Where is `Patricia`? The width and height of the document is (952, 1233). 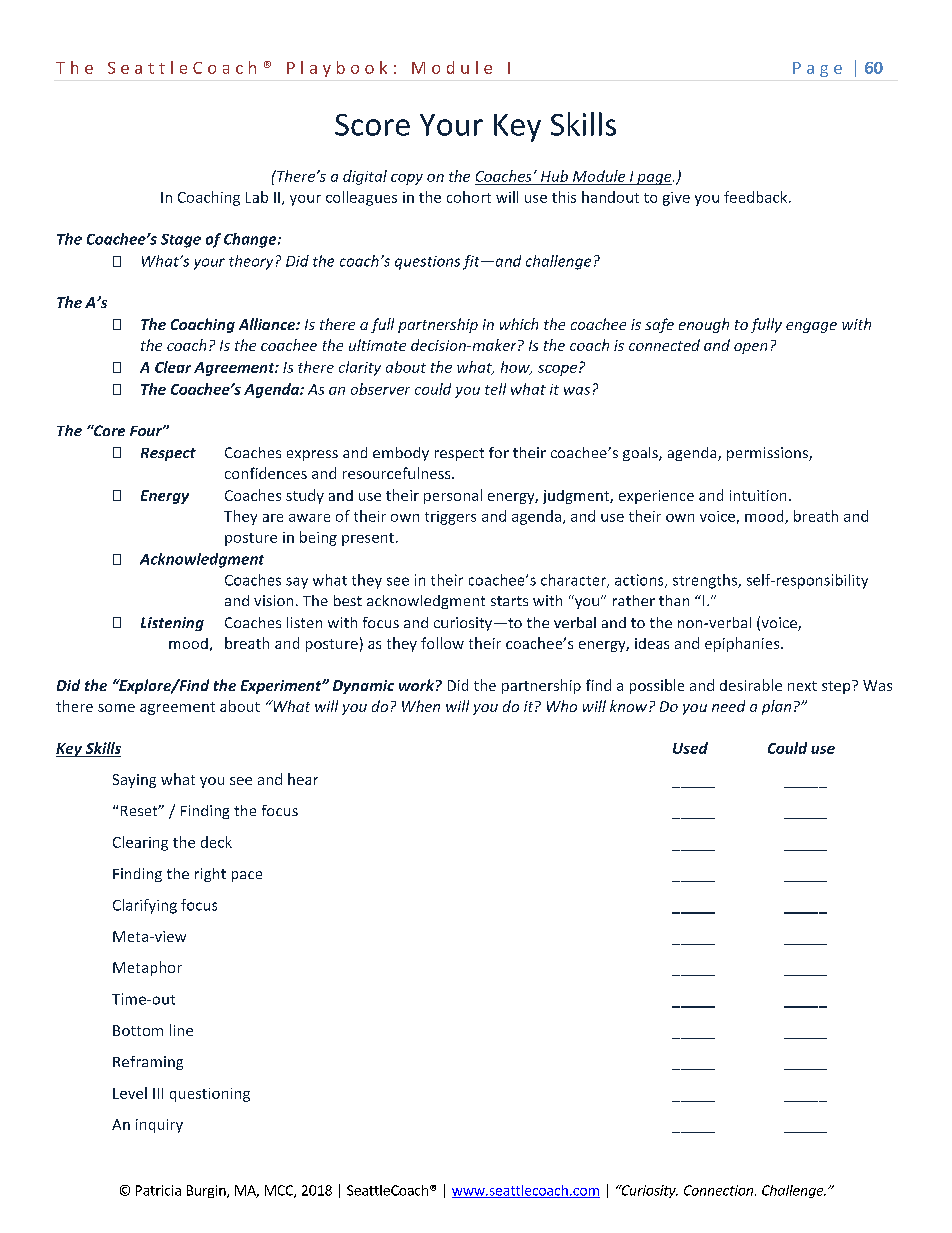 Patricia is located at coordinates (158, 1190).
